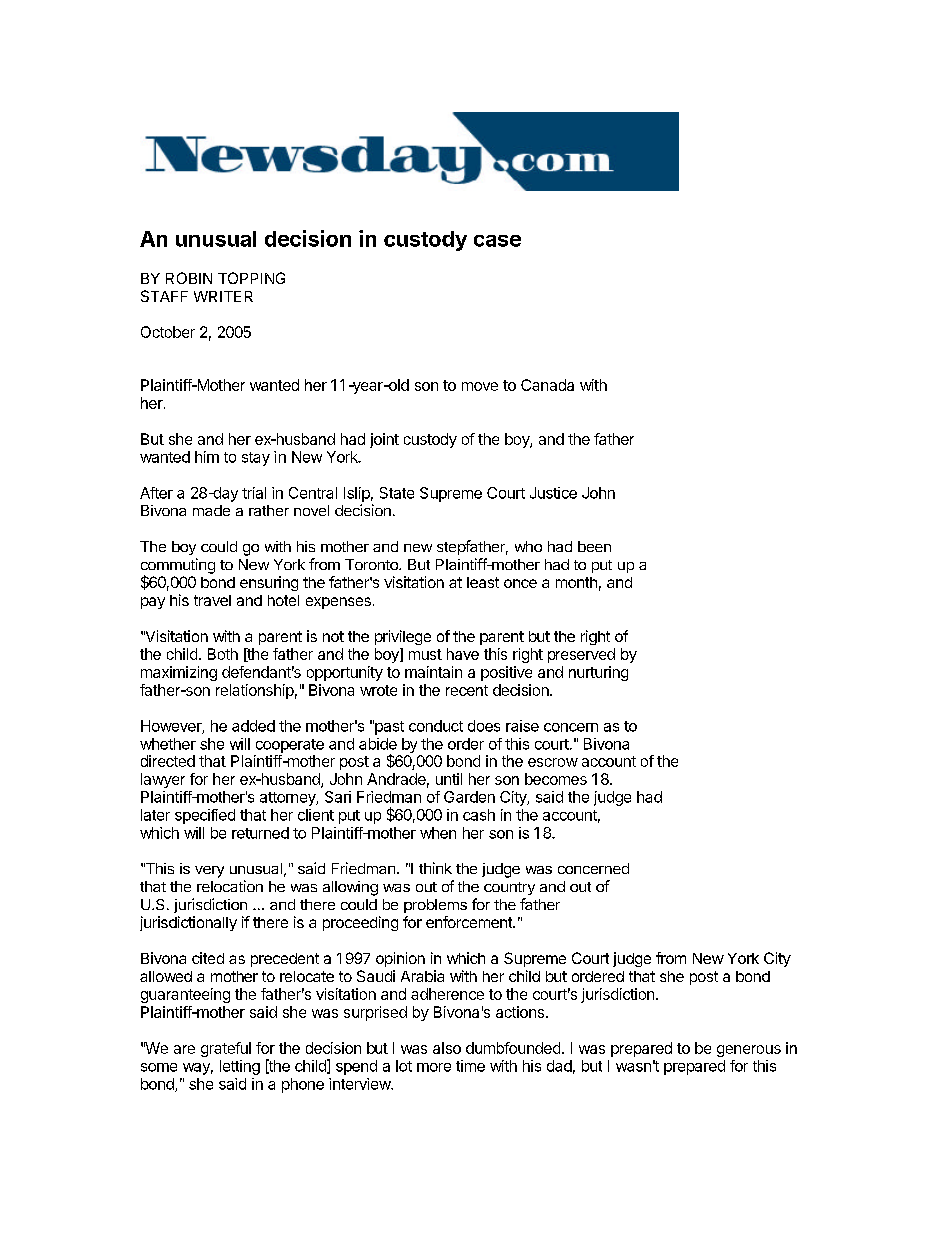  What do you see at coordinates (435, 868) in the image?
I see `think` at bounding box center [435, 868].
